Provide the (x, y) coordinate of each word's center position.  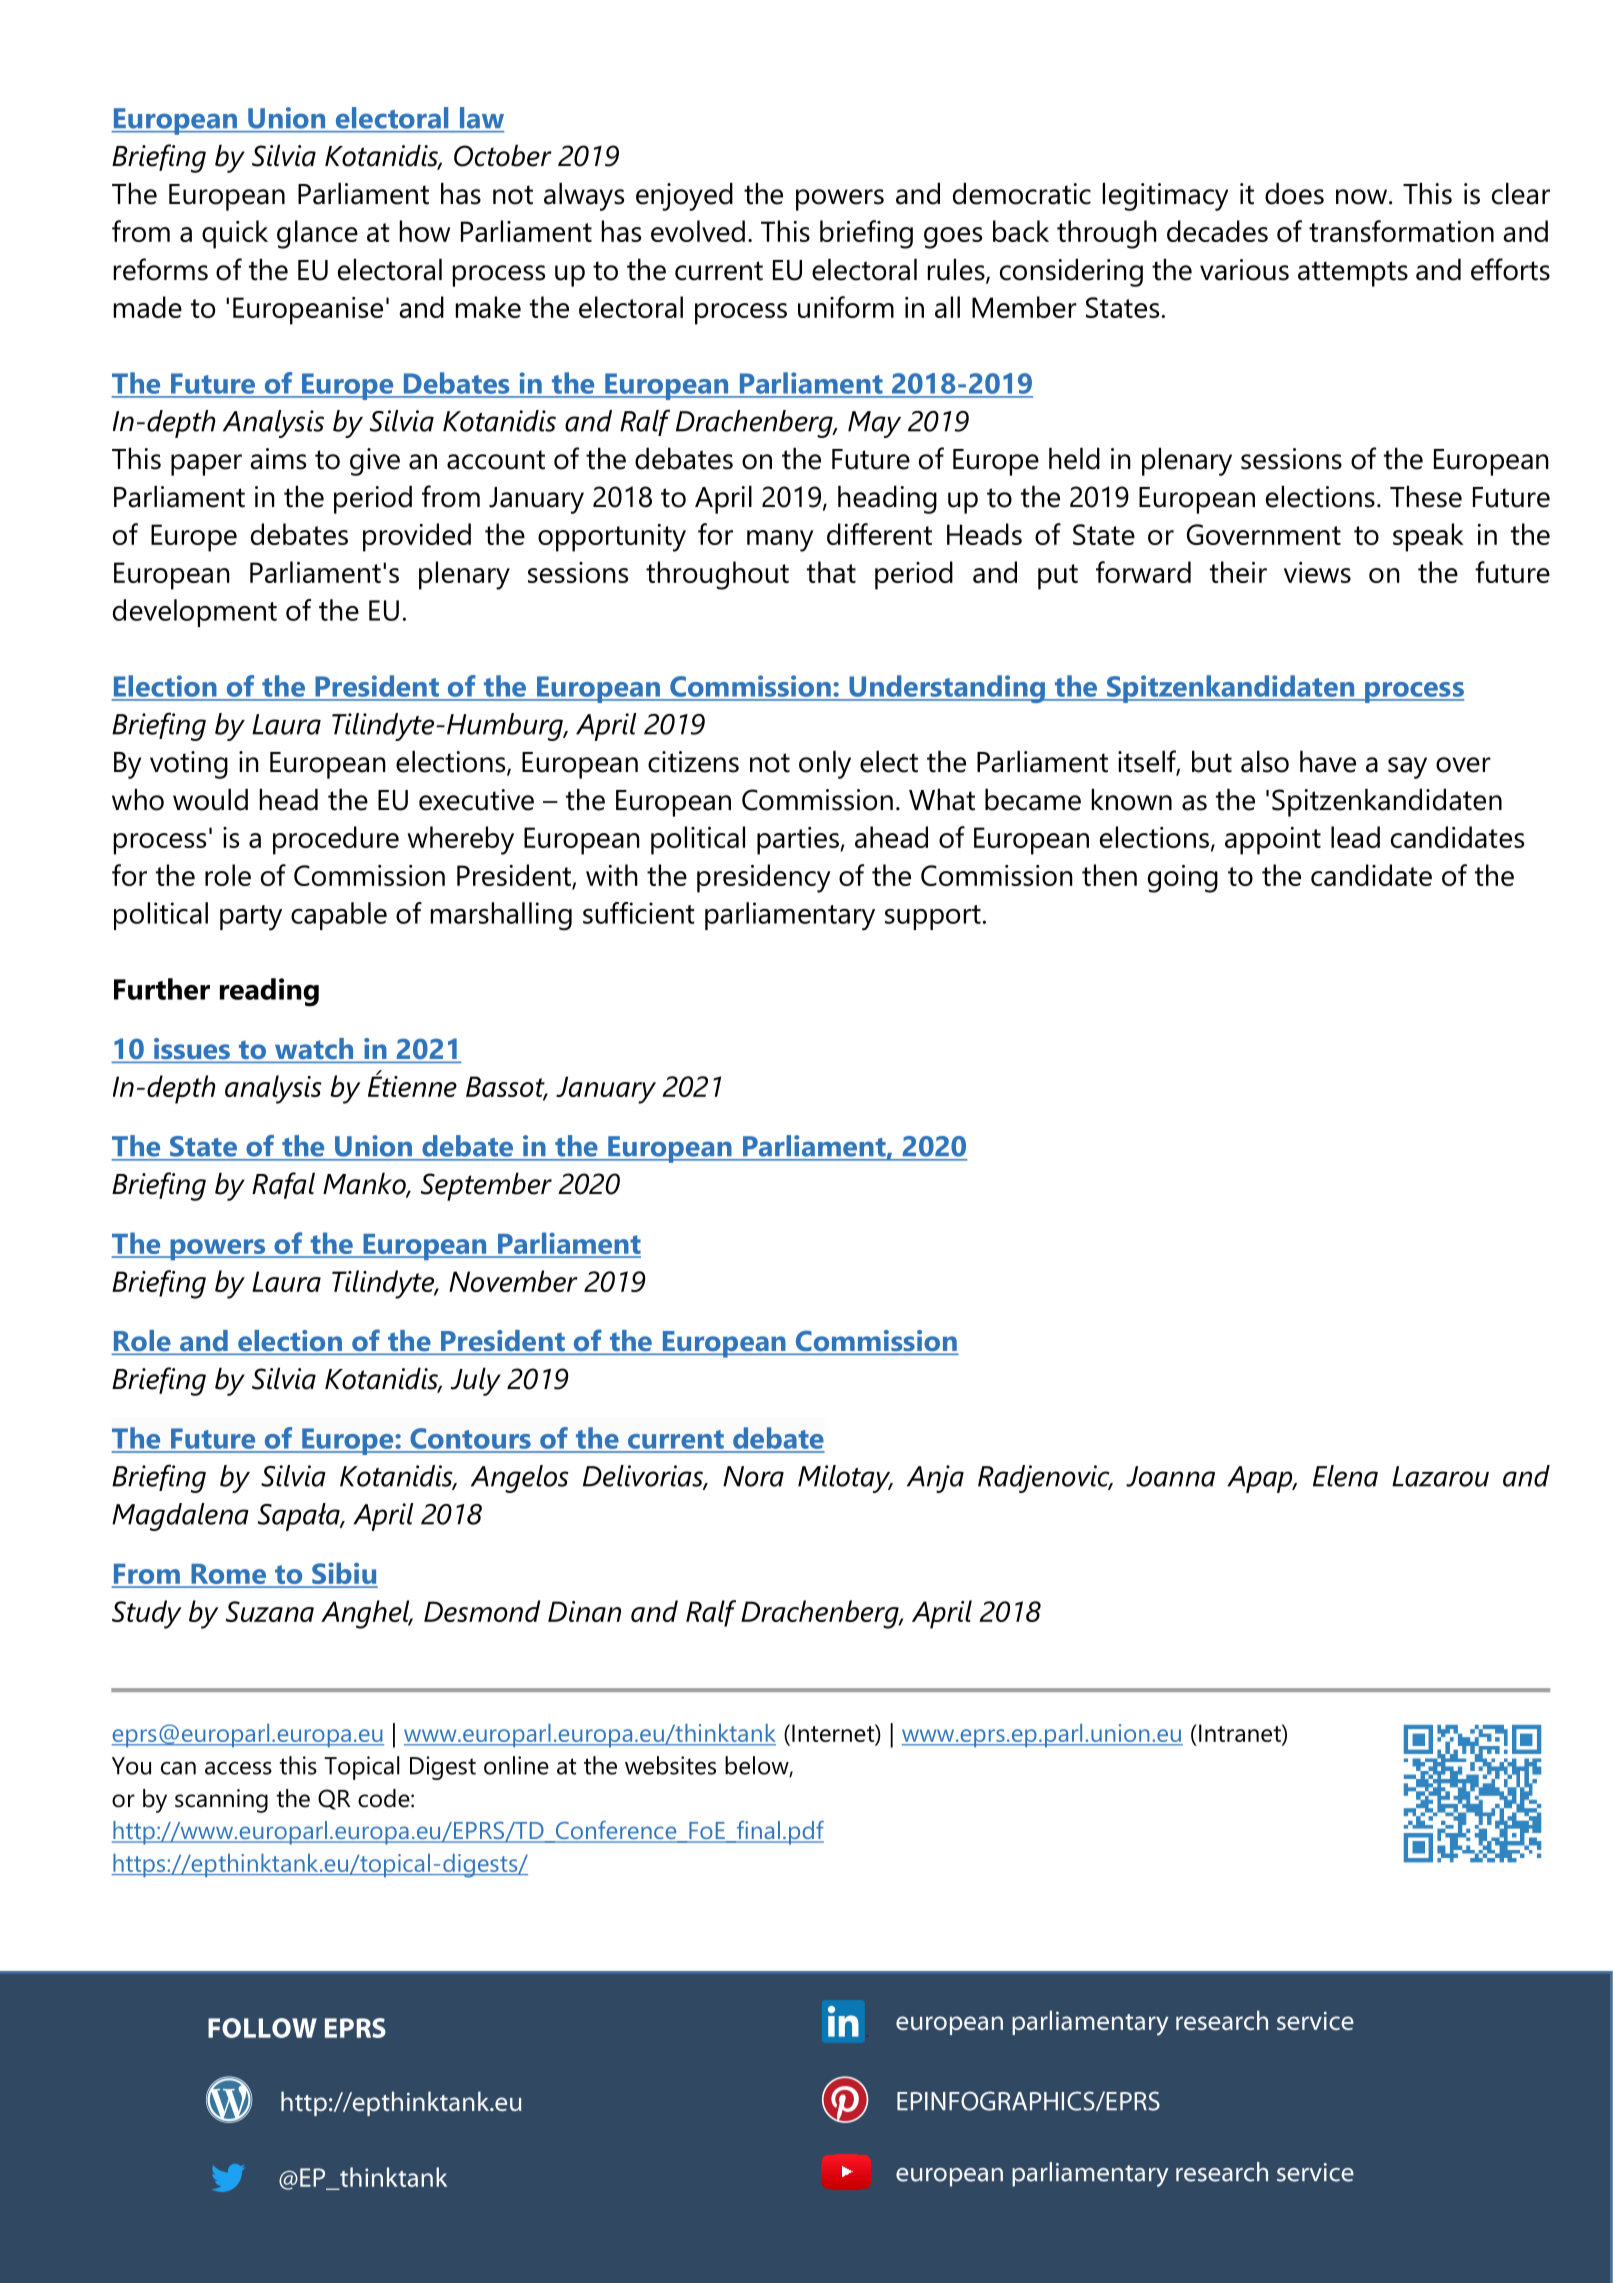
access (238, 1768)
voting (189, 765)
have (1328, 761)
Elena (1345, 1476)
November (513, 1281)
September (486, 1186)
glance (317, 234)
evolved (698, 231)
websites (670, 1765)
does (1294, 193)
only (825, 764)
